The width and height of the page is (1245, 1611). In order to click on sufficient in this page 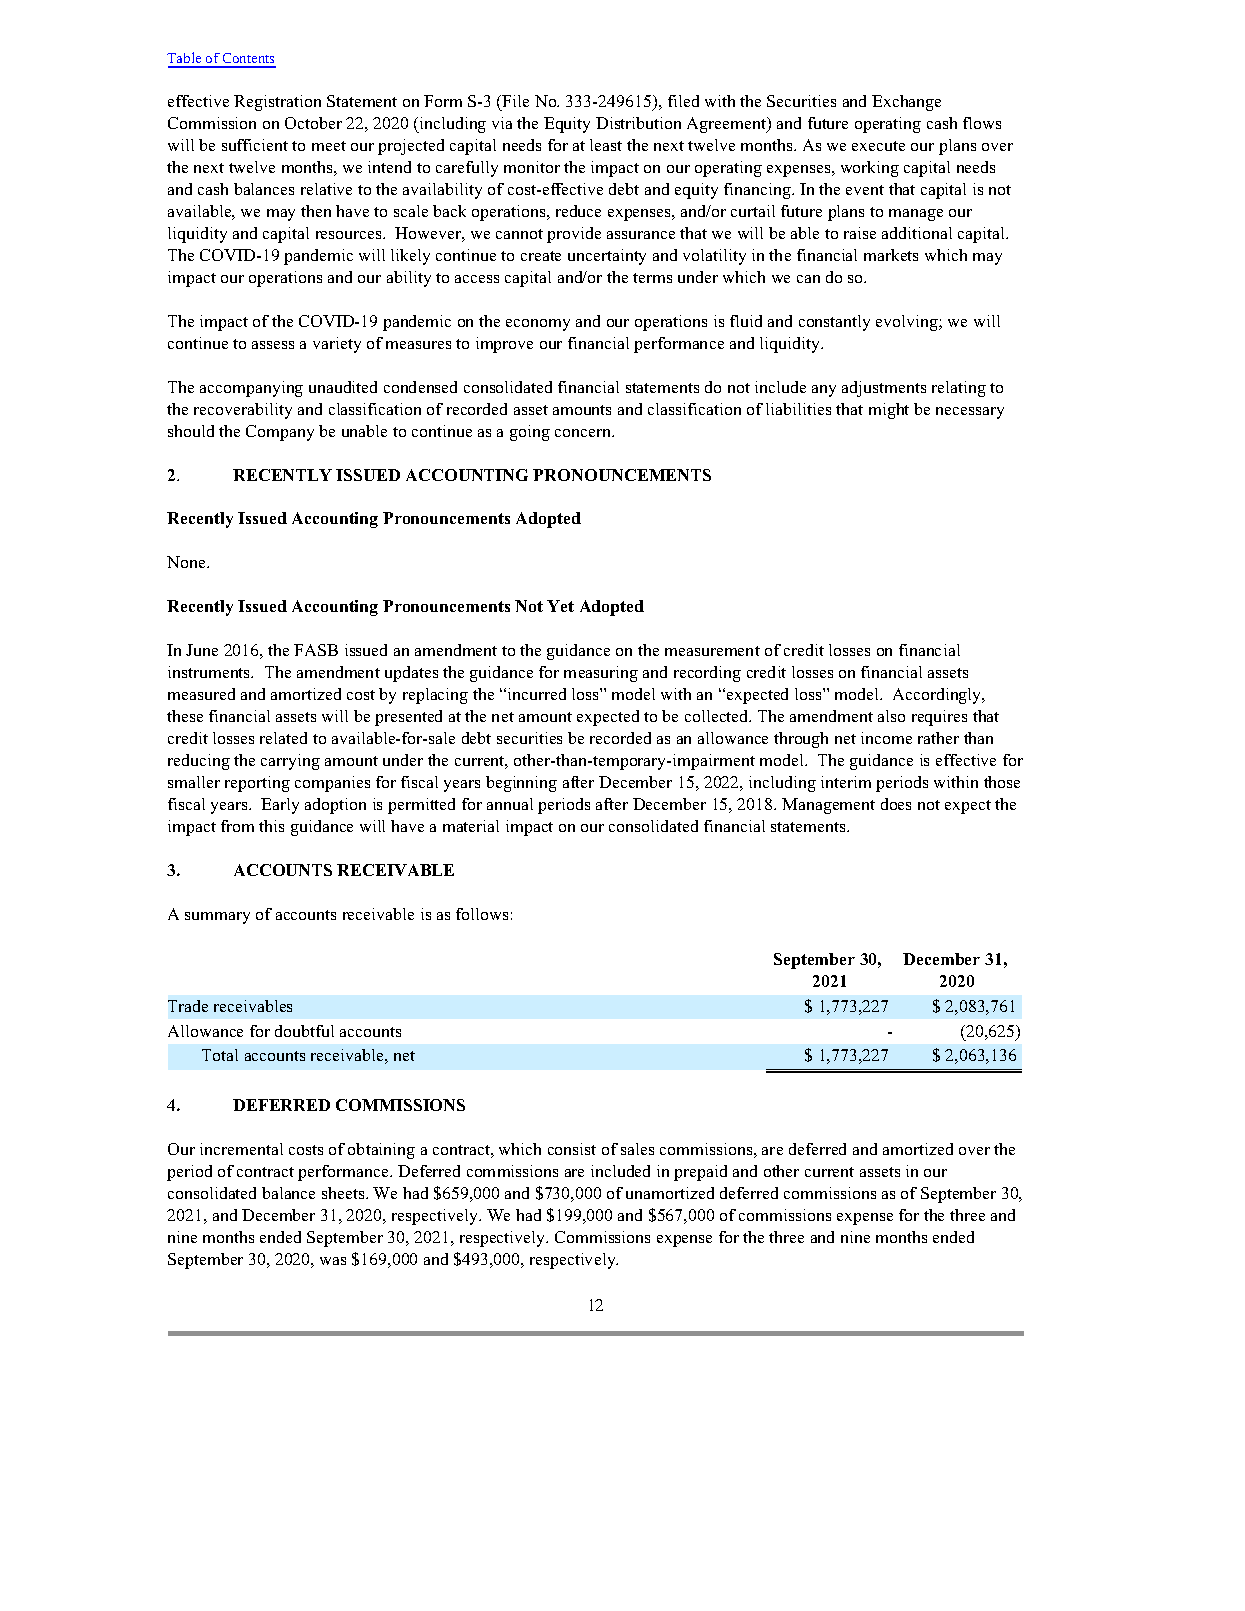, I will do `click(255, 145)`.
